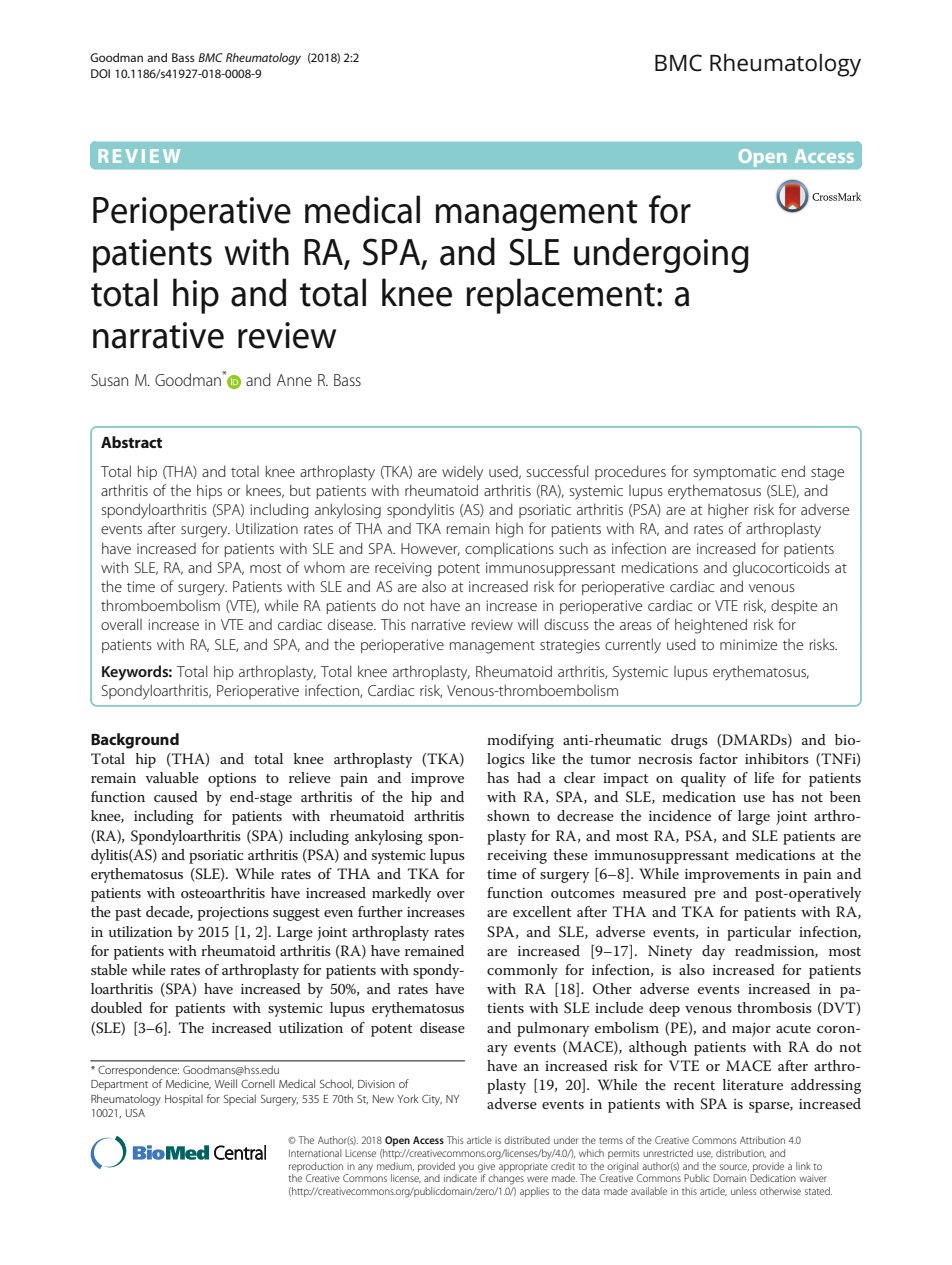 The width and height of the document is (952, 1265). I want to click on inhibitors, so click(777, 758).
